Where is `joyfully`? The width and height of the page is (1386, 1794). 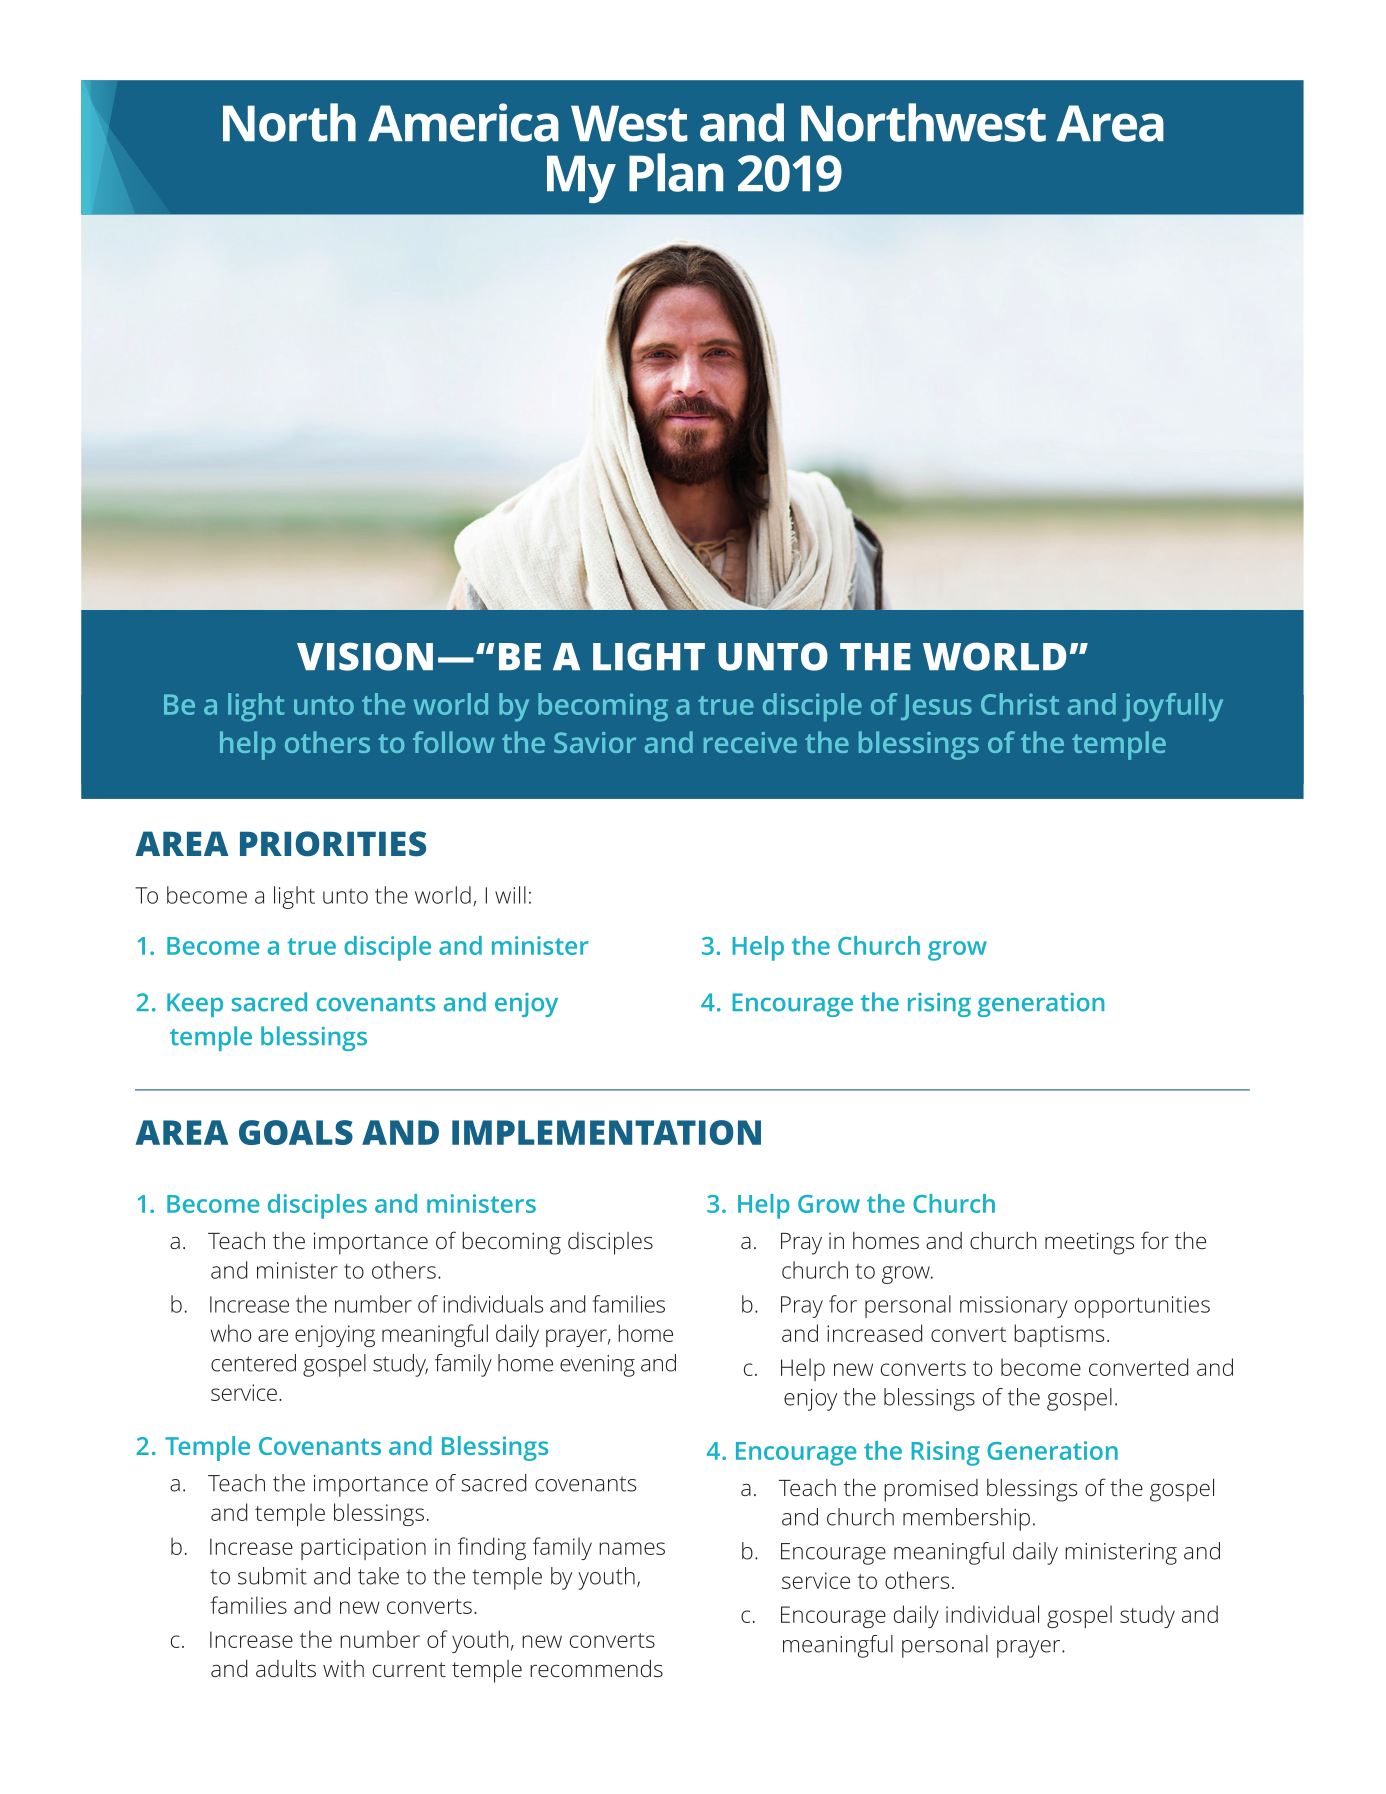 joyfully is located at coordinates (1173, 707).
